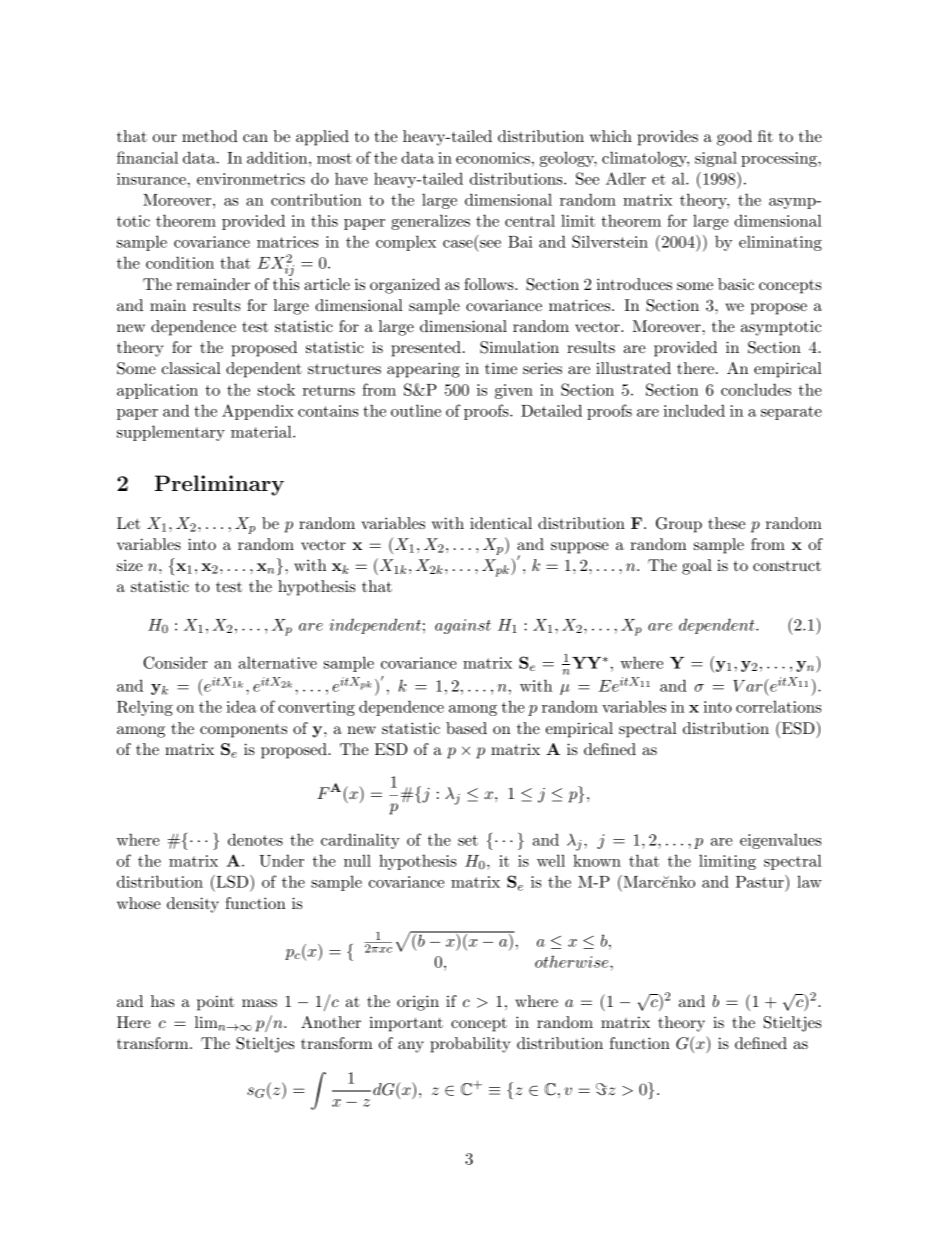  What do you see at coordinates (697, 567) in the image?
I see `goal` at bounding box center [697, 567].
